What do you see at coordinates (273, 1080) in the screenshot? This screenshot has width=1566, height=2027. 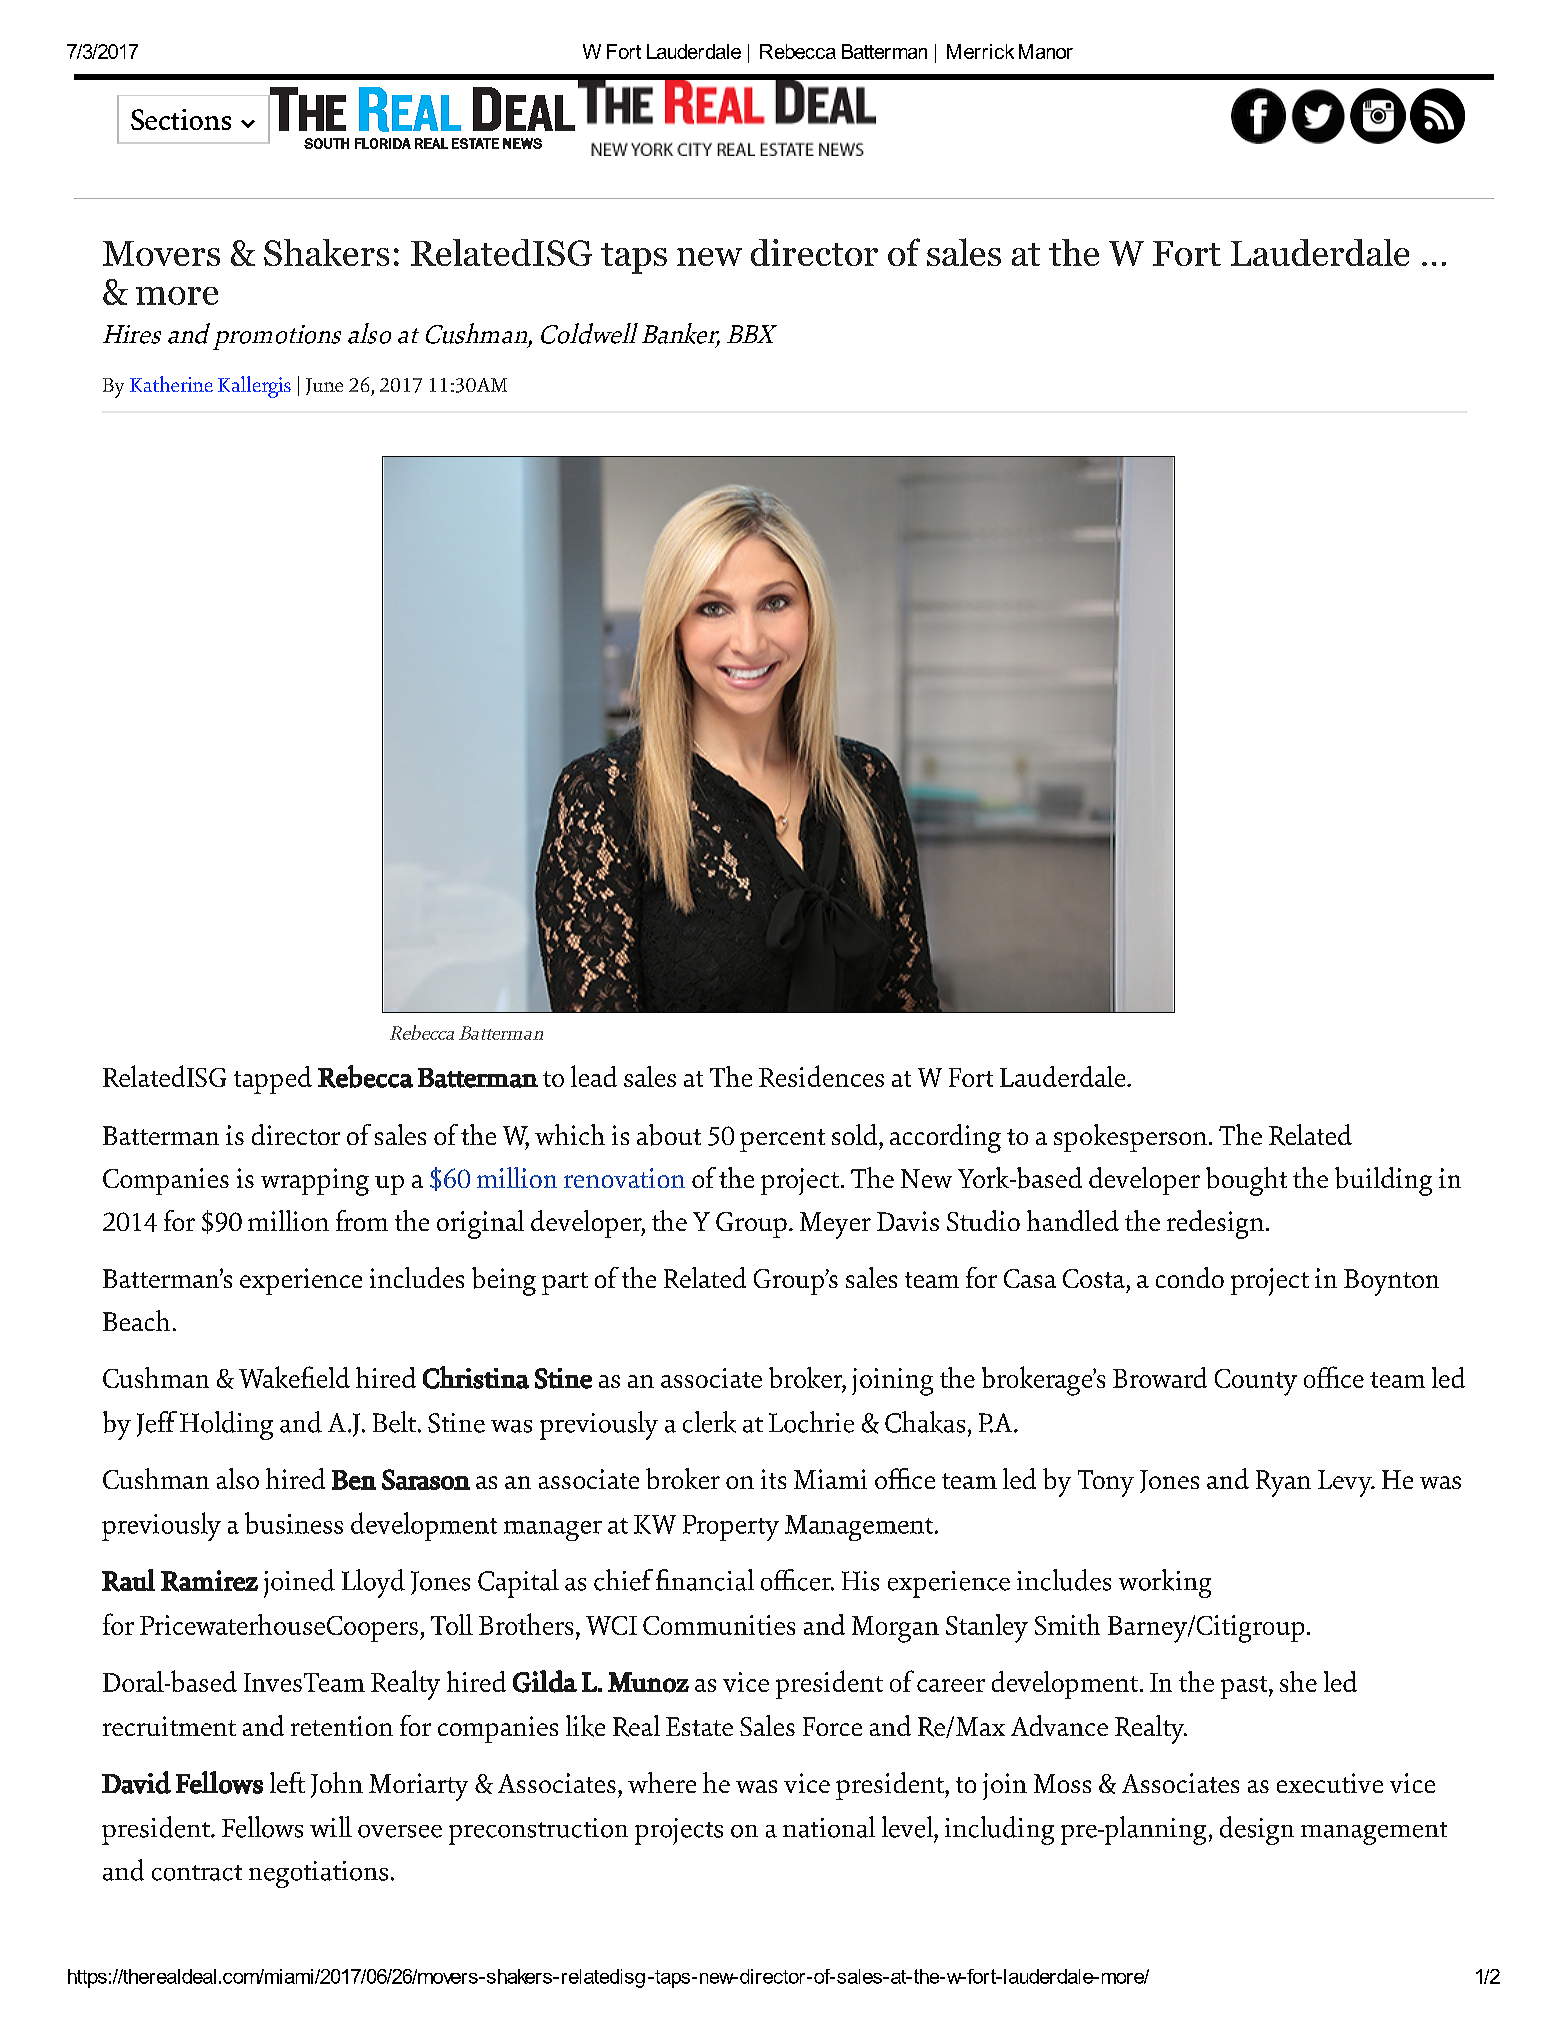 I see `tapped` at bounding box center [273, 1080].
